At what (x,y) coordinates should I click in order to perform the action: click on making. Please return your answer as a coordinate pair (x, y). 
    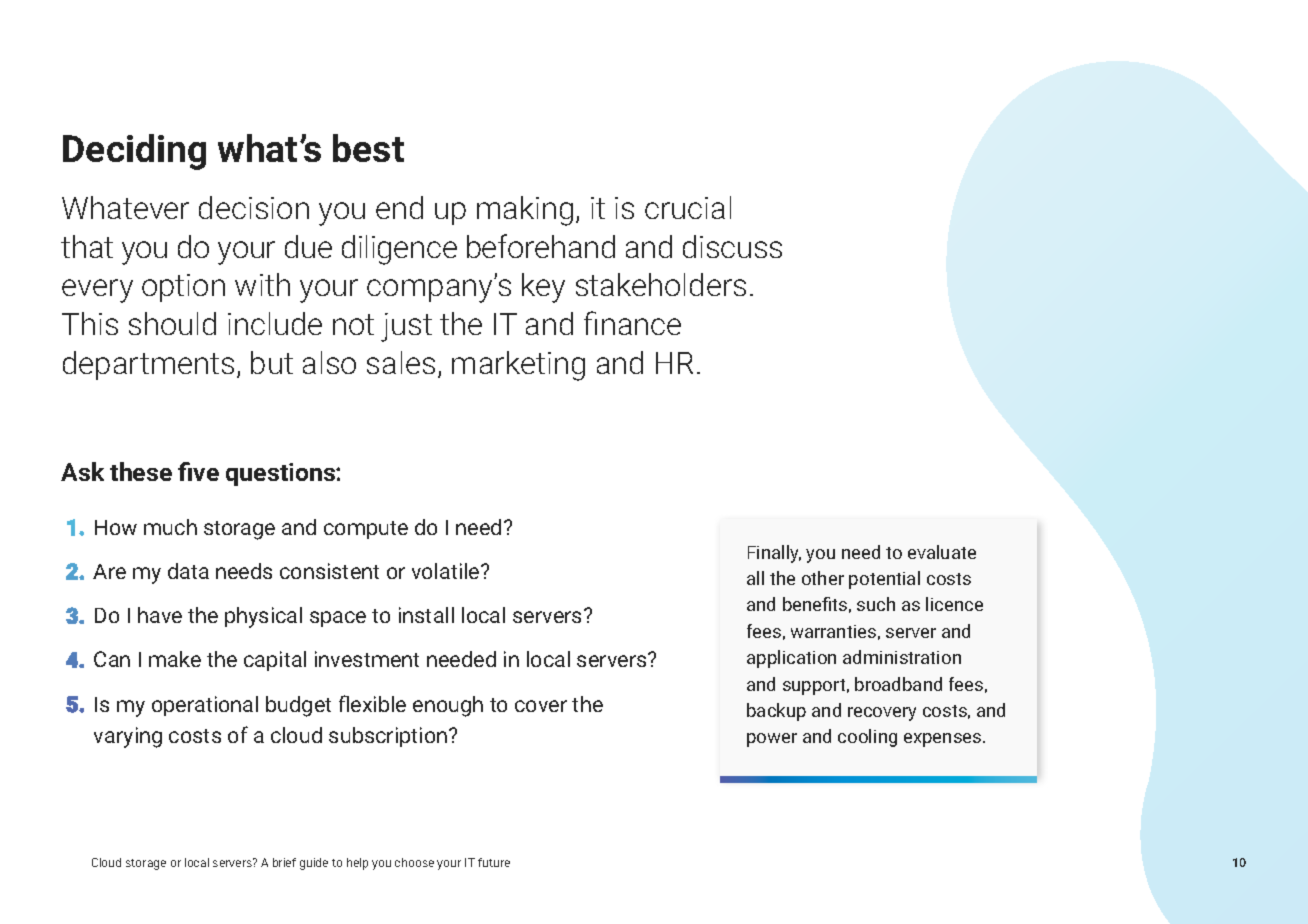
    Looking at the image, I should click on (525, 211).
